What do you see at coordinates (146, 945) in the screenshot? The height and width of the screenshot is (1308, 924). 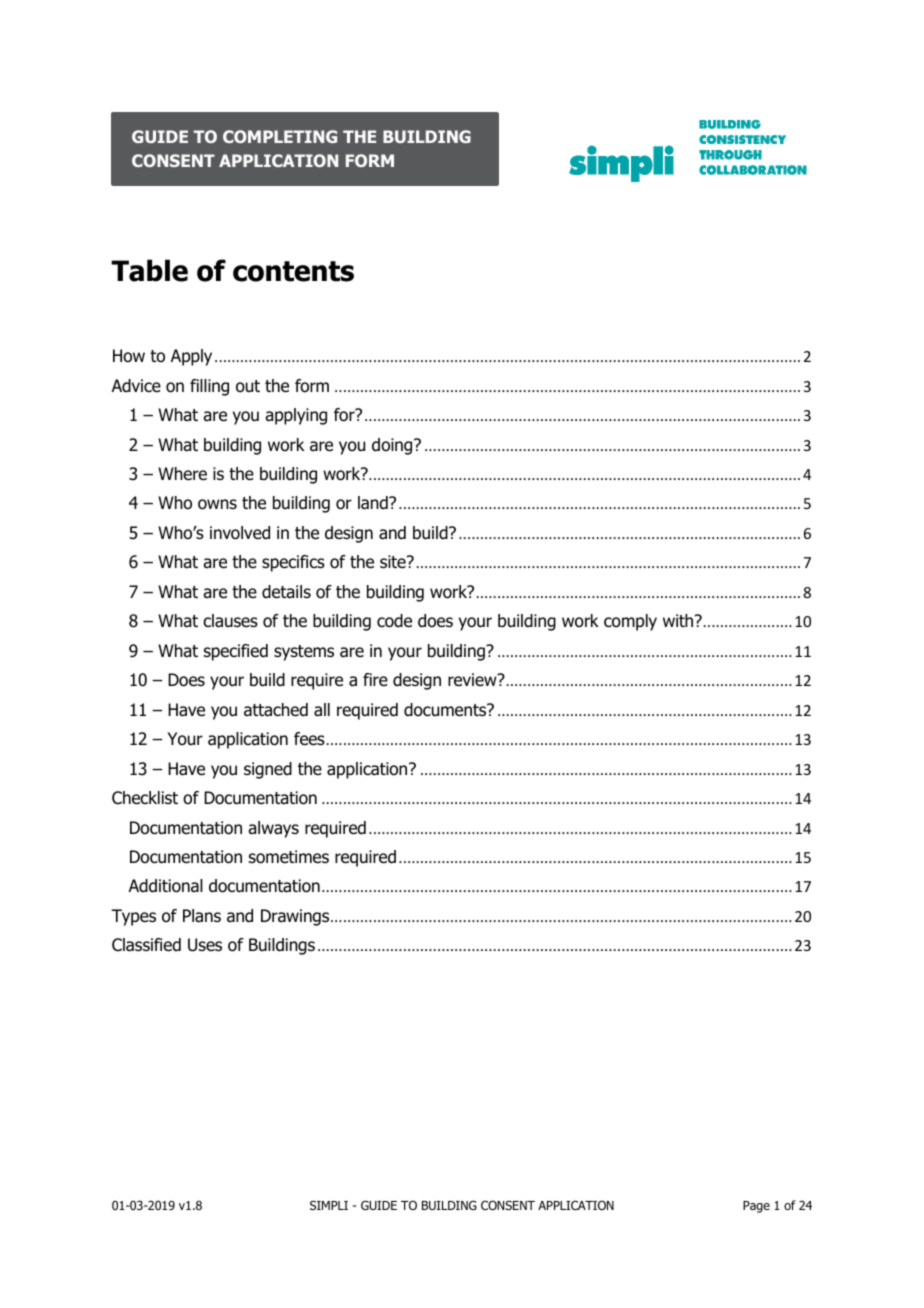 I see `Classified` at bounding box center [146, 945].
